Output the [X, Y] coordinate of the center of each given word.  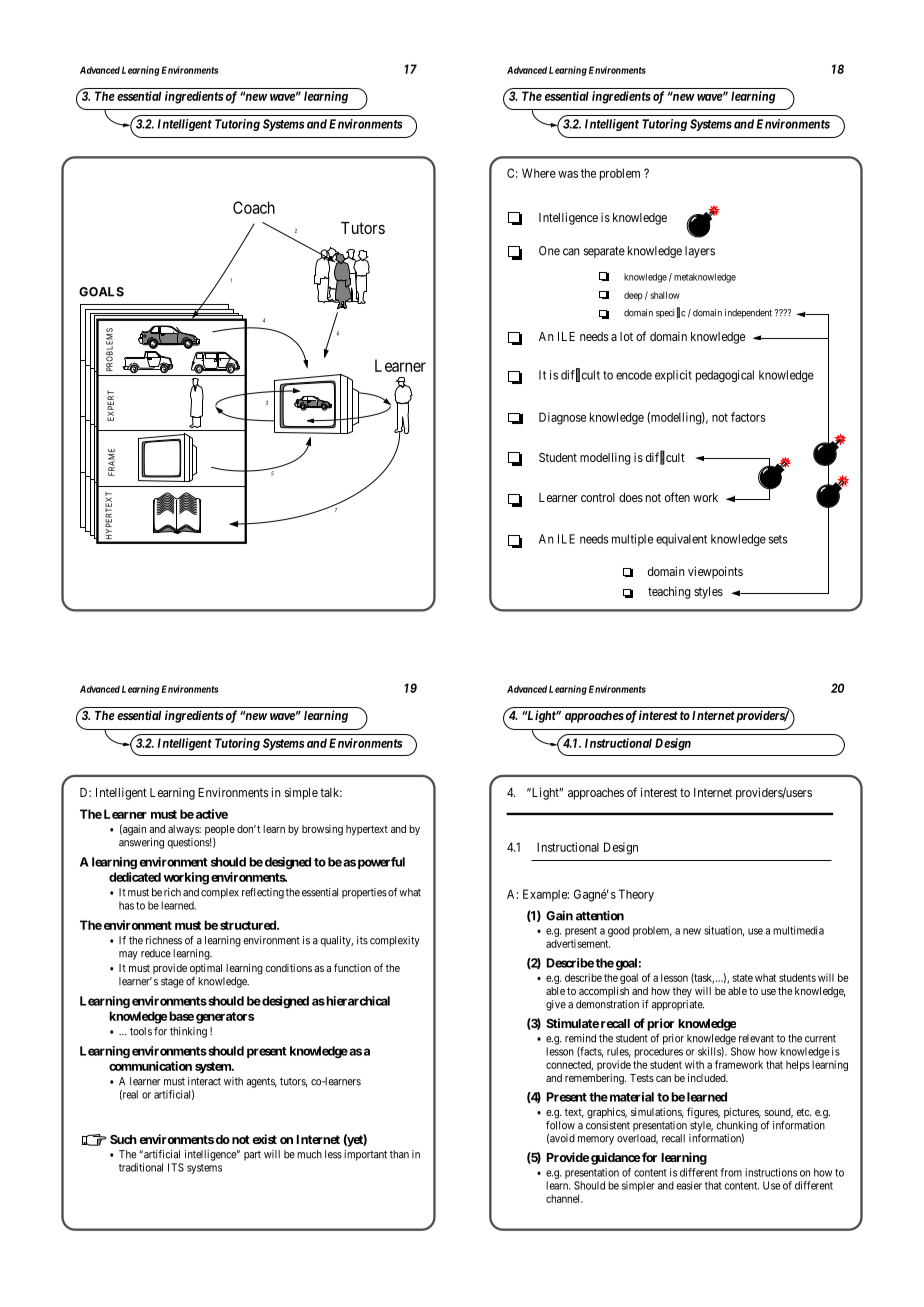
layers [700, 252]
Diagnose [562, 418]
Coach [254, 207]
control [598, 497]
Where [539, 173]
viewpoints [715, 572]
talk [331, 792]
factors [748, 417]
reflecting [263, 893]
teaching [669, 592]
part [252, 1156]
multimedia [798, 930]
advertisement [578, 943]
